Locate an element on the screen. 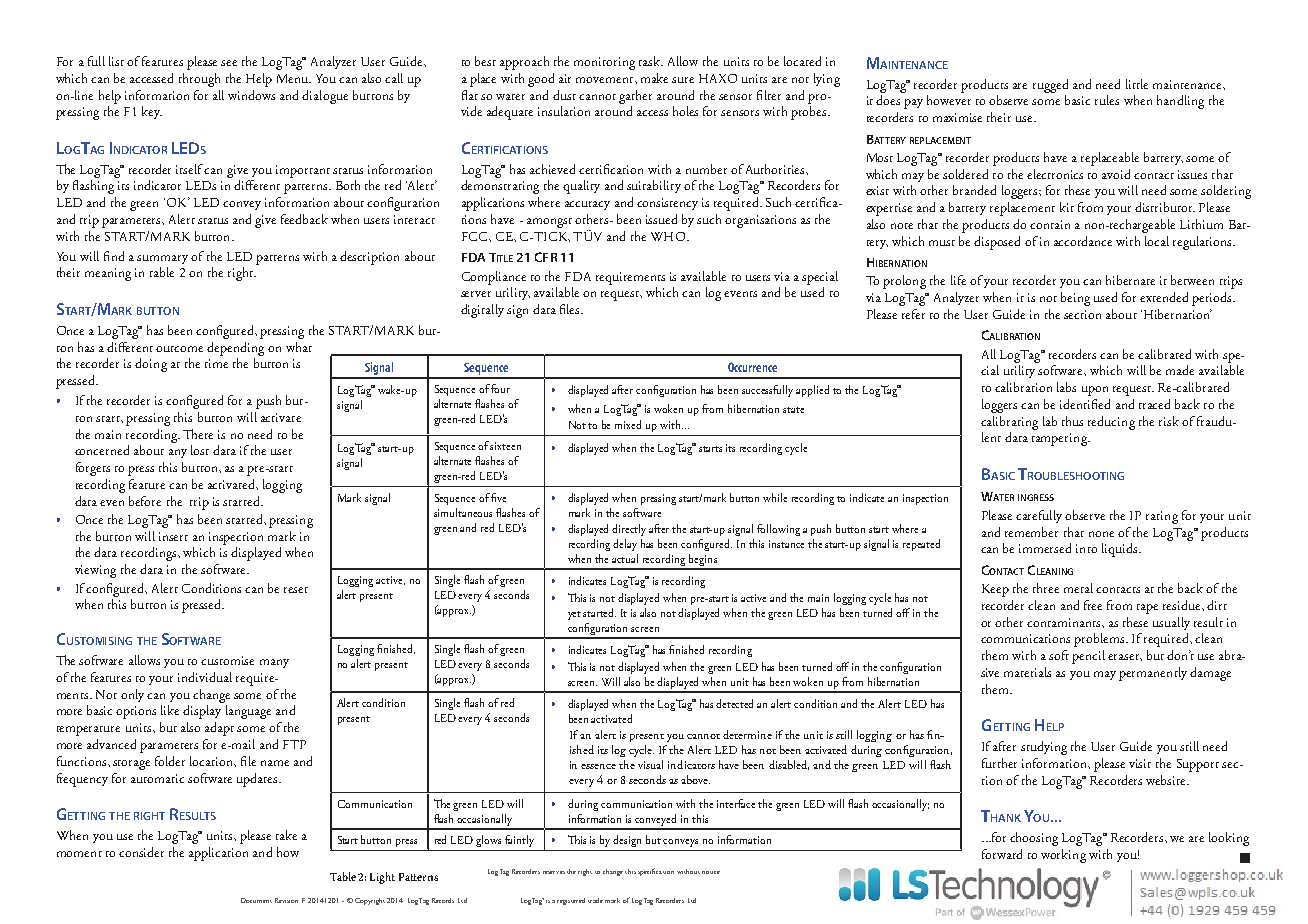 Image resolution: width=1308 pixels, height=924 pixels. issued is located at coordinates (661, 219).
